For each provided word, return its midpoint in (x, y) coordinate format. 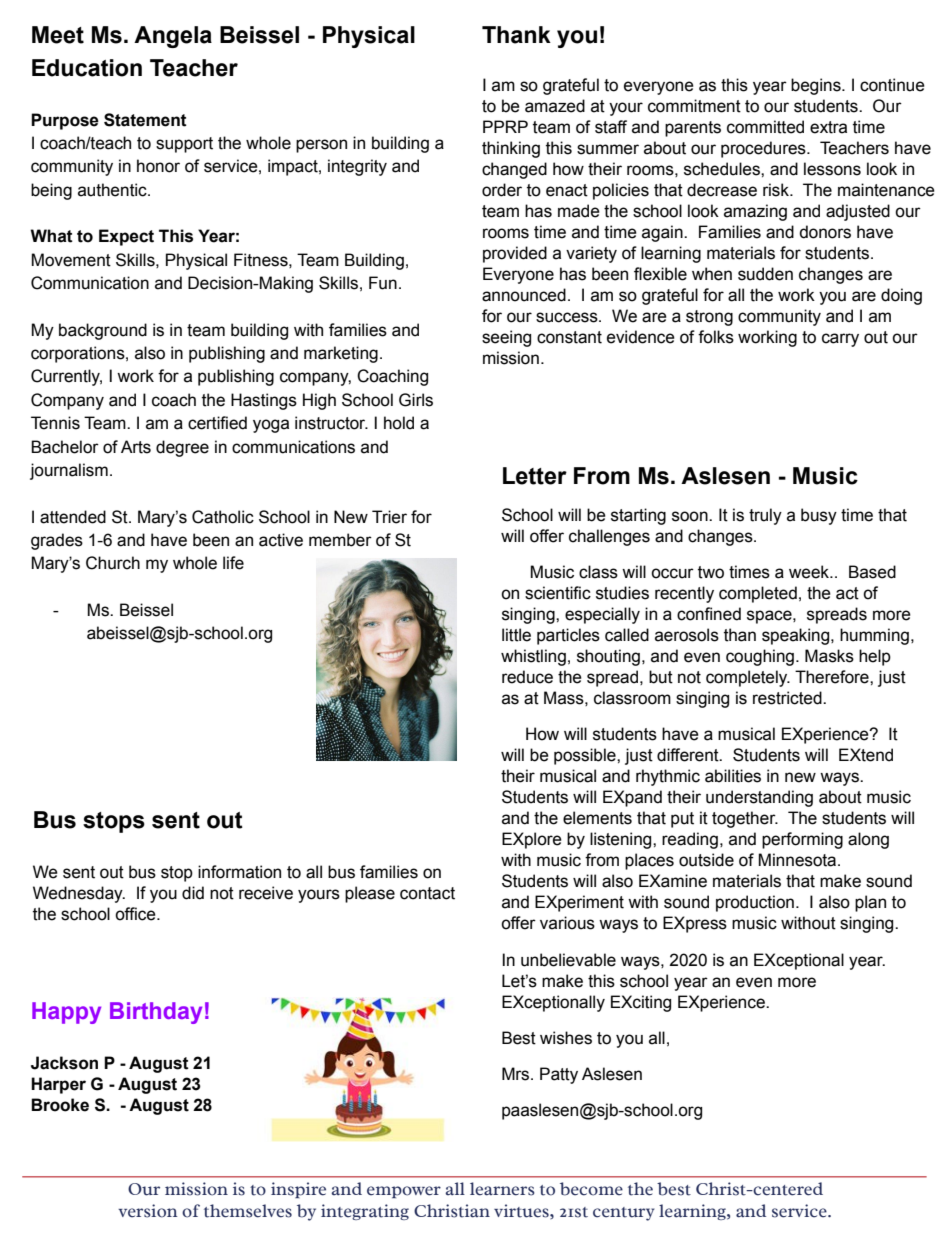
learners (502, 1189)
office (136, 914)
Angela (173, 37)
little (516, 635)
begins (817, 86)
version (147, 1211)
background (103, 331)
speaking (797, 636)
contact (427, 893)
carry (840, 340)
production (755, 903)
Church (113, 563)
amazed (555, 106)
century (624, 1214)
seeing (506, 338)
